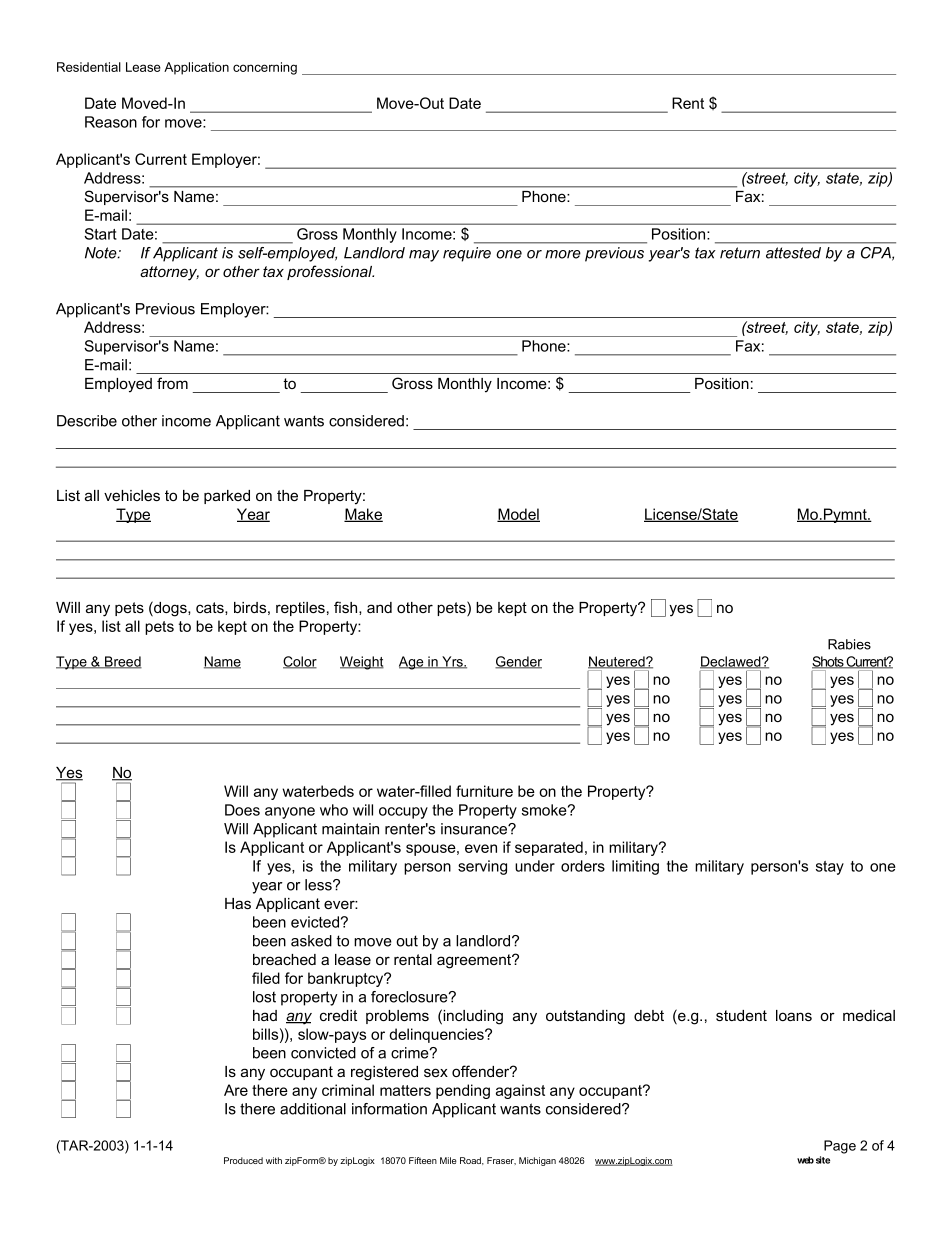  Describe the element at coordinates (740, 253) in the page. I see `return` at that location.
